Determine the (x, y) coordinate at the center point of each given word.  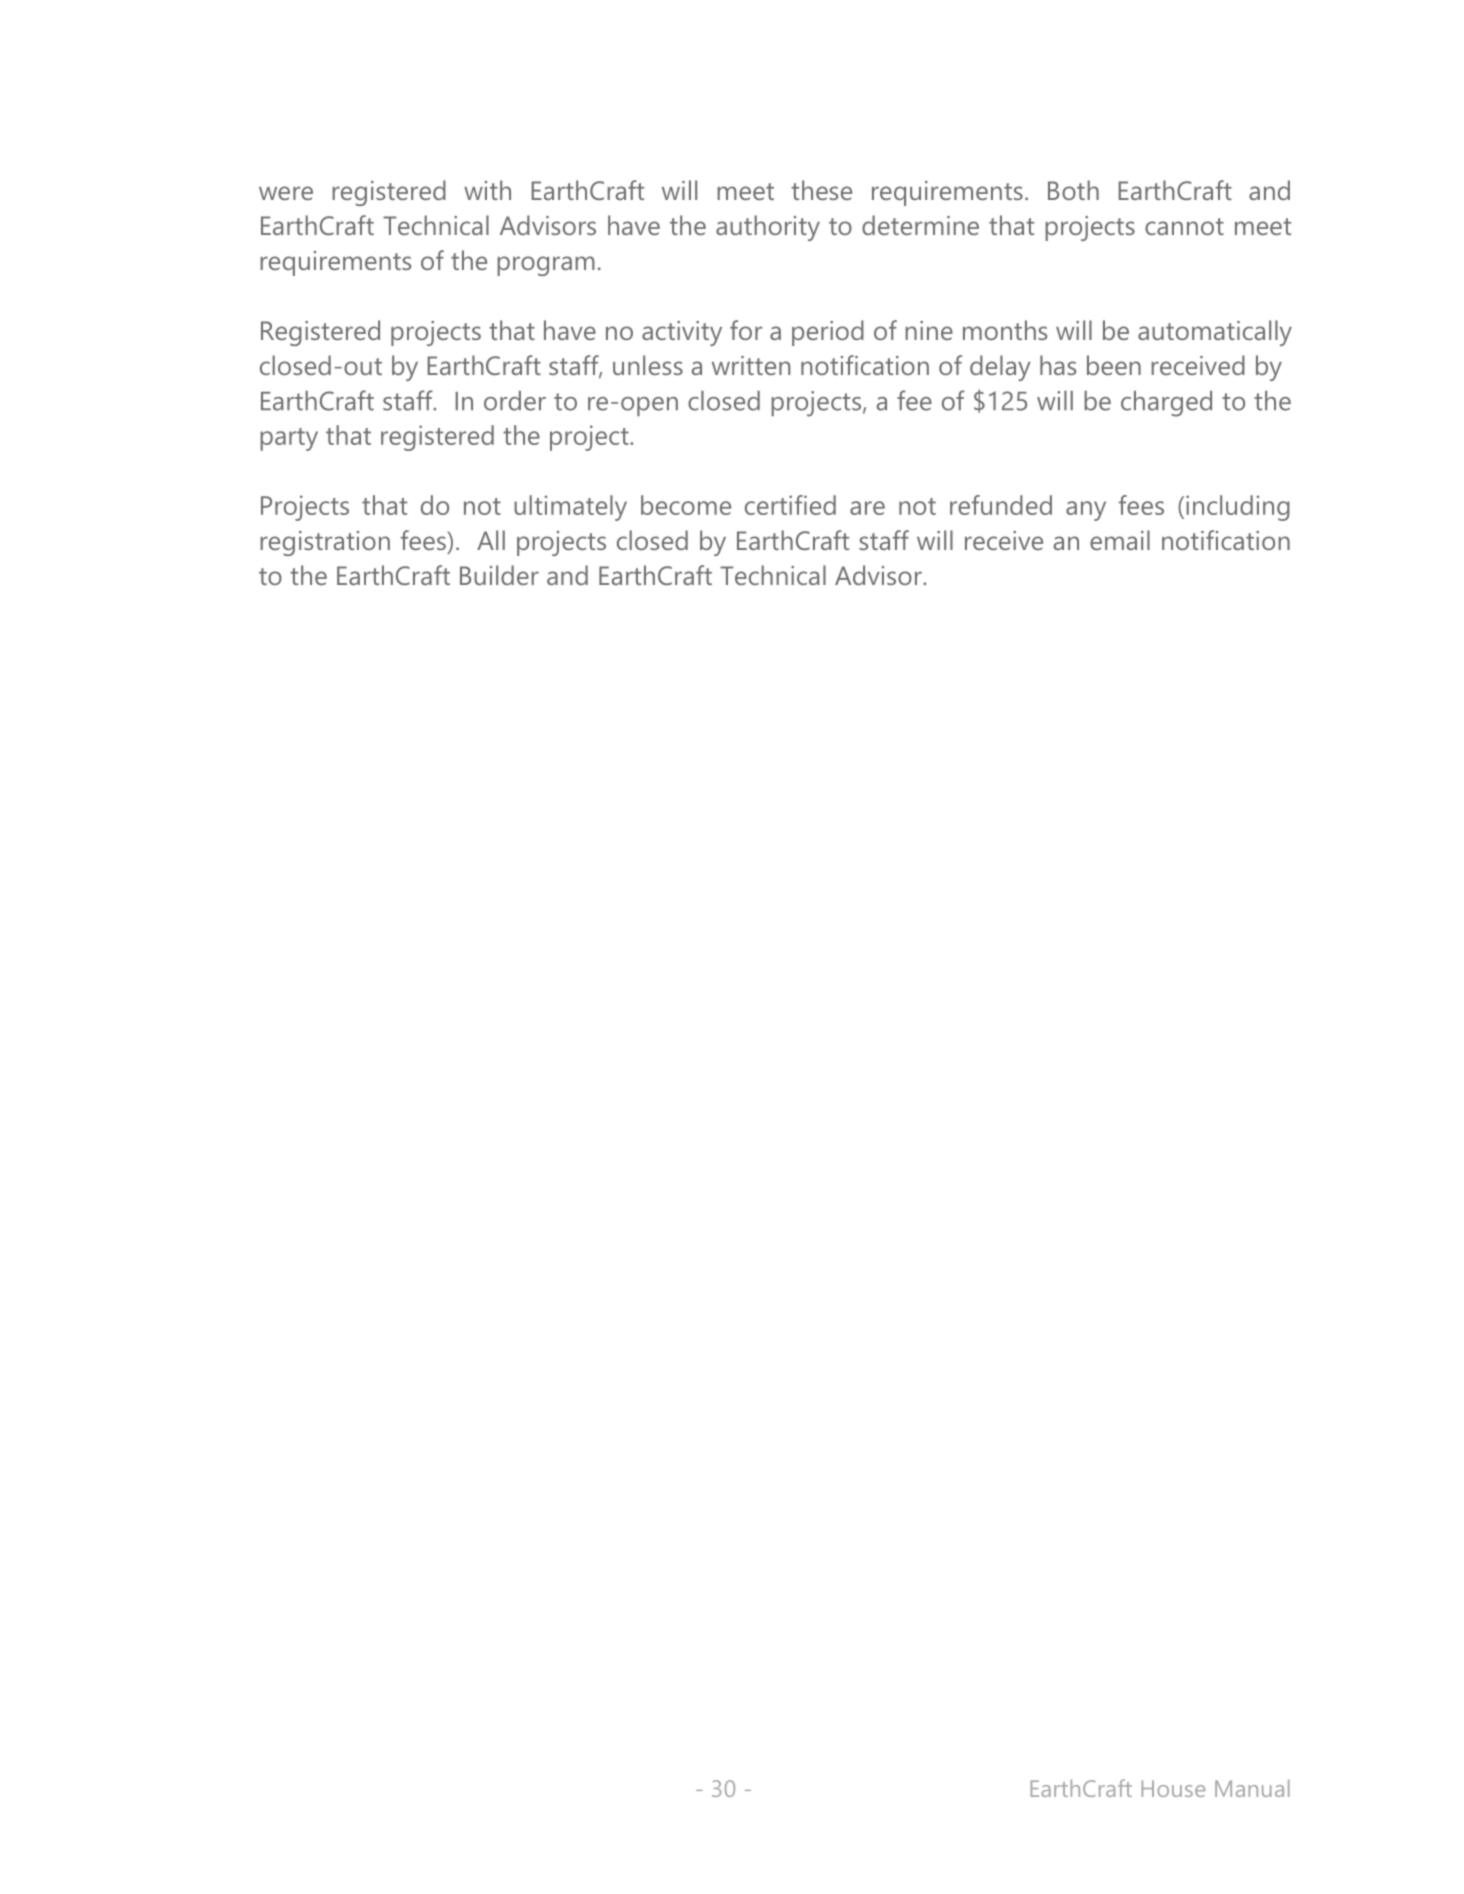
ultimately (570, 508)
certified (790, 505)
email (1120, 540)
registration (325, 543)
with (487, 190)
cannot (1184, 226)
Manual (1252, 1788)
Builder (499, 575)
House (1173, 1788)
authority (768, 228)
